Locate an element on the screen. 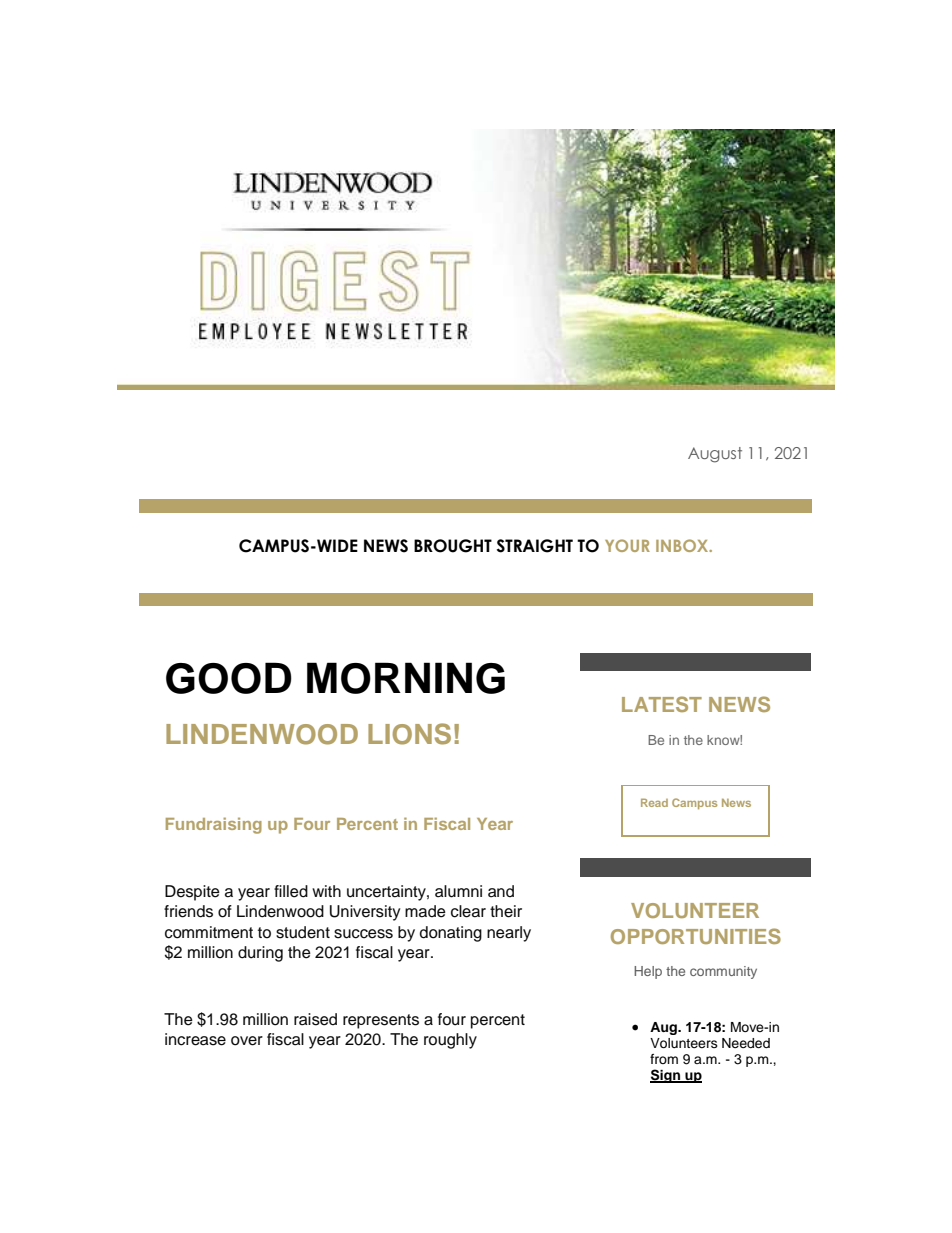 Image resolution: width=952 pixels, height=1233 pixels. OPPORTUNITIES is located at coordinates (696, 936).
